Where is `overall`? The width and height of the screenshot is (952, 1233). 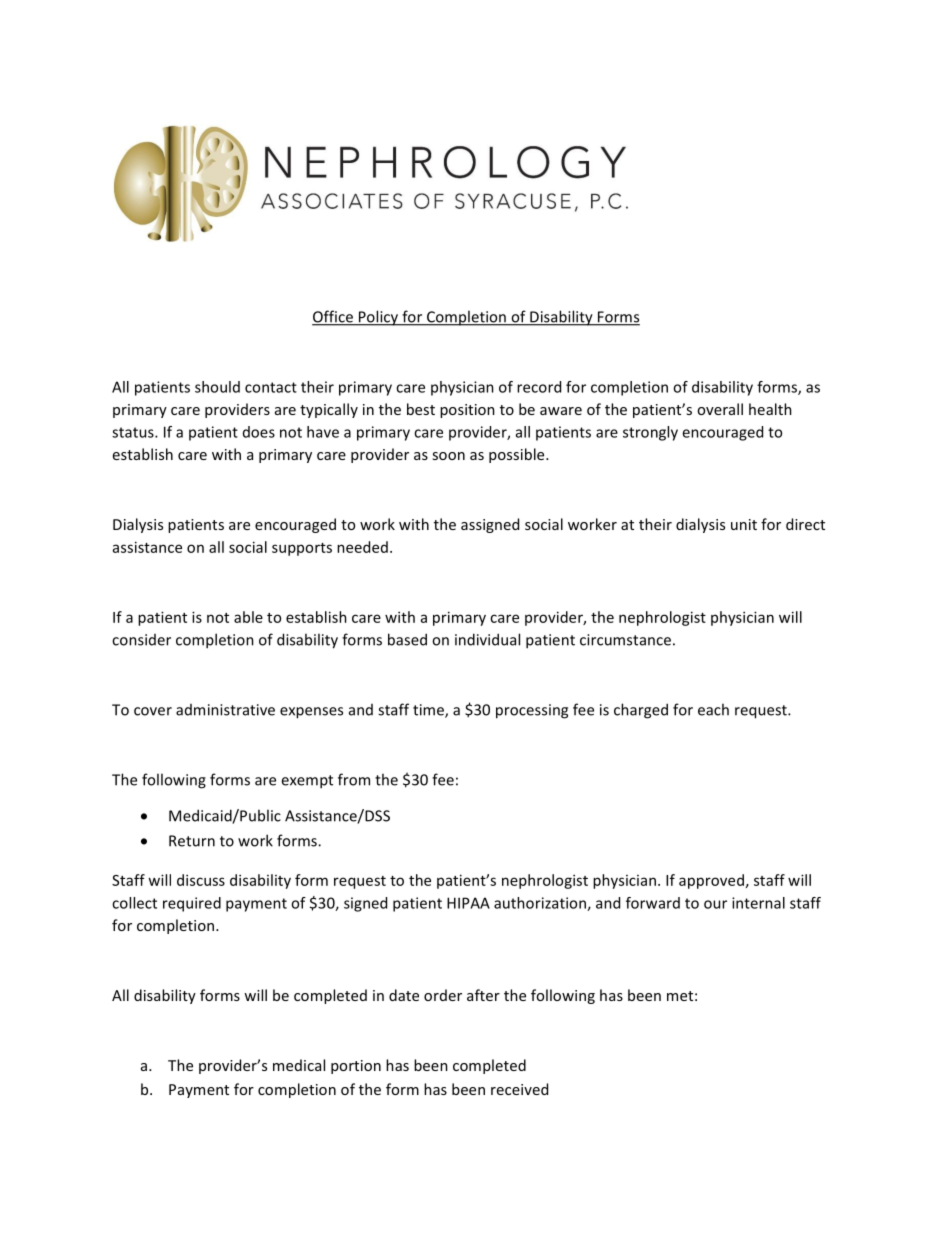 overall is located at coordinates (720, 409).
